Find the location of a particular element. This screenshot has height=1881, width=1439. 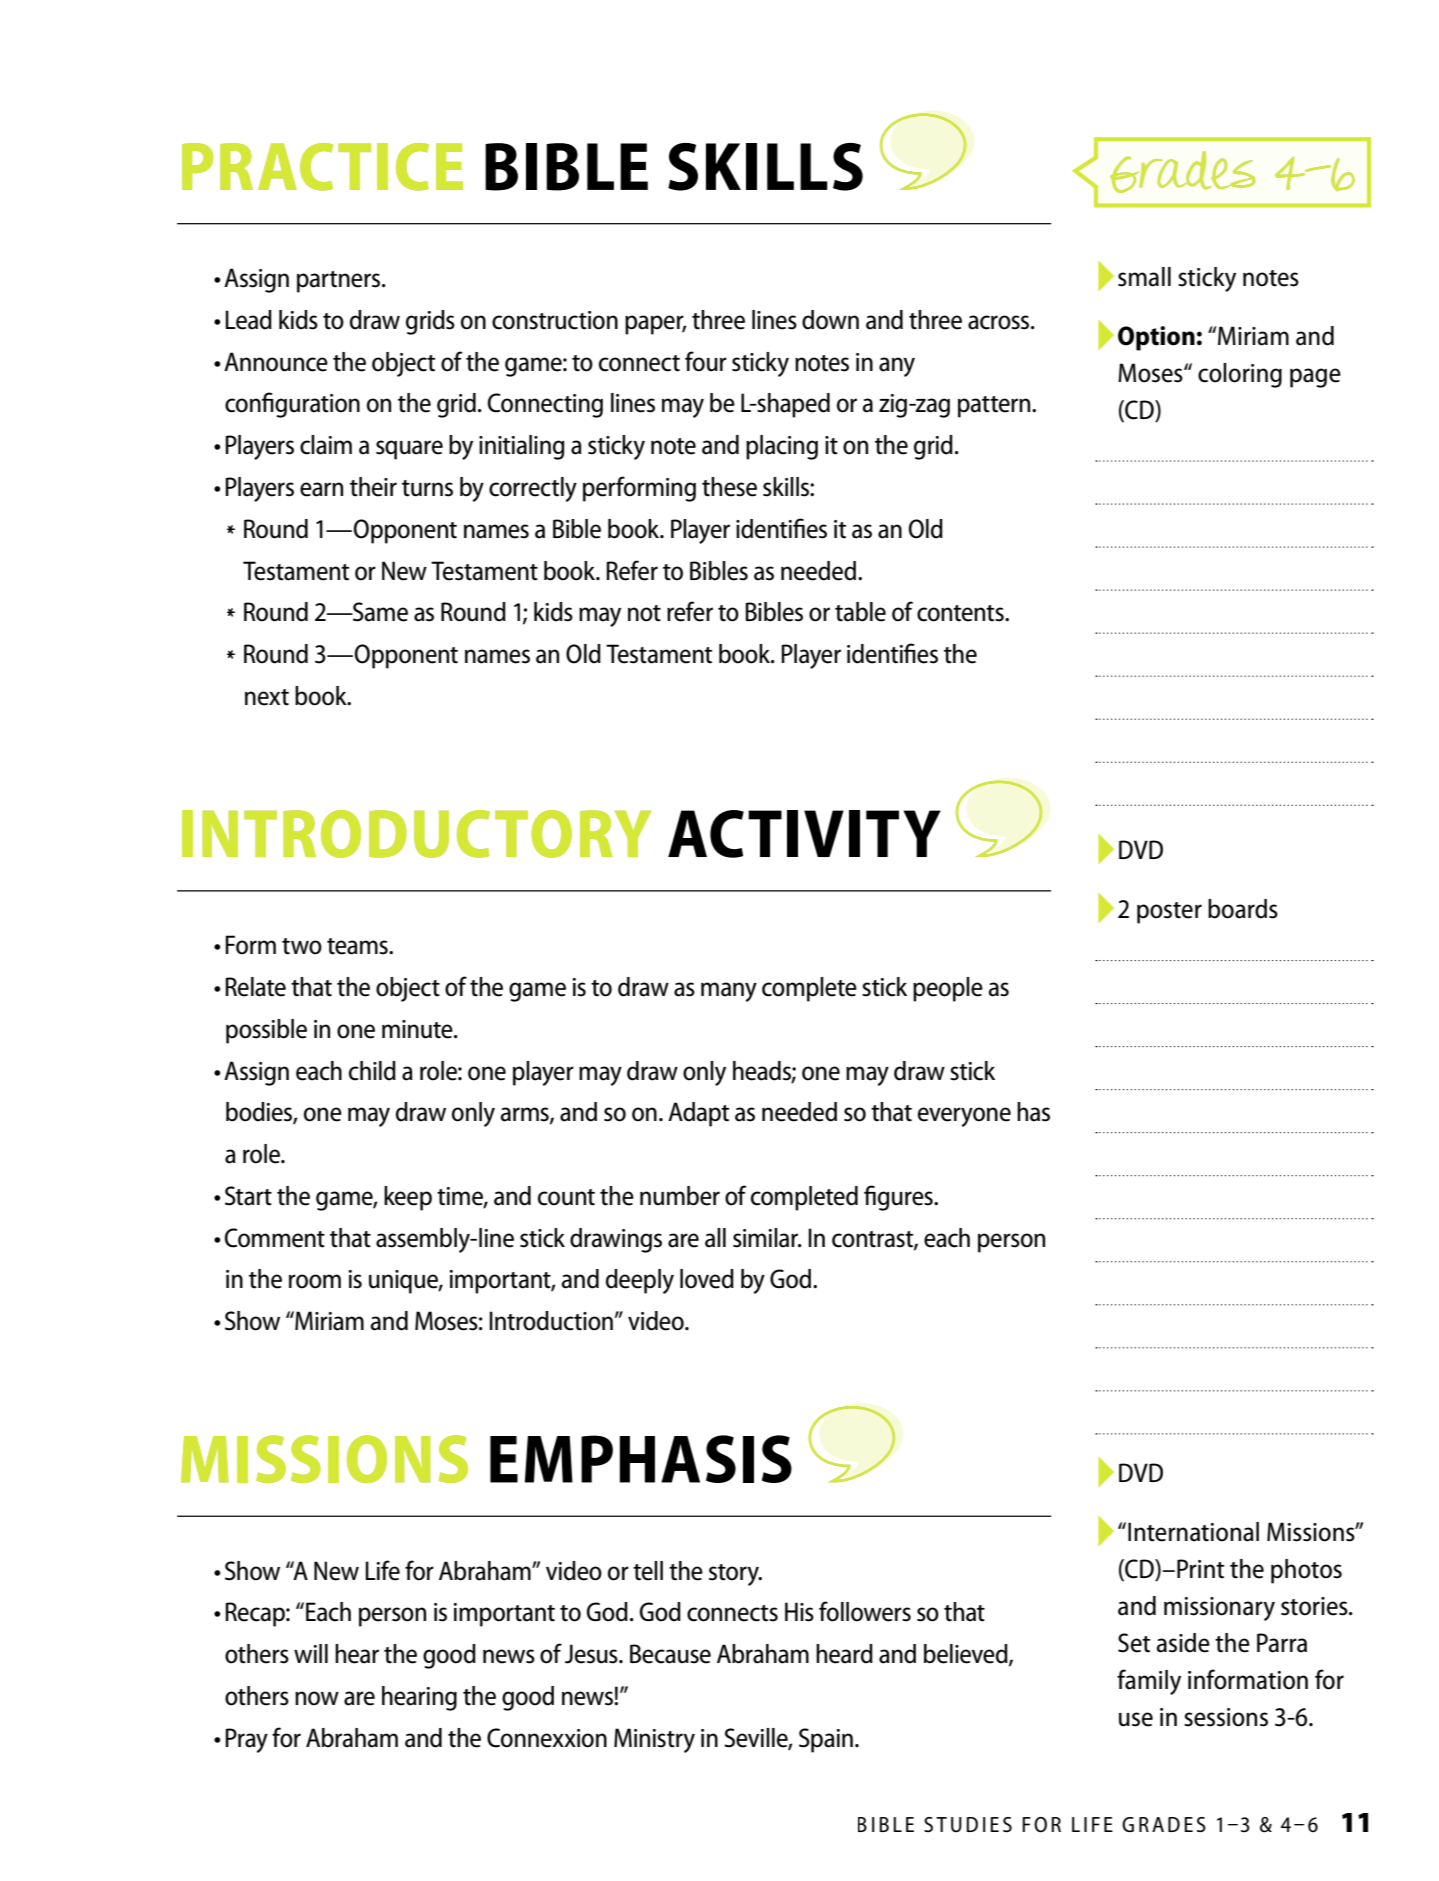

down is located at coordinates (830, 320).
